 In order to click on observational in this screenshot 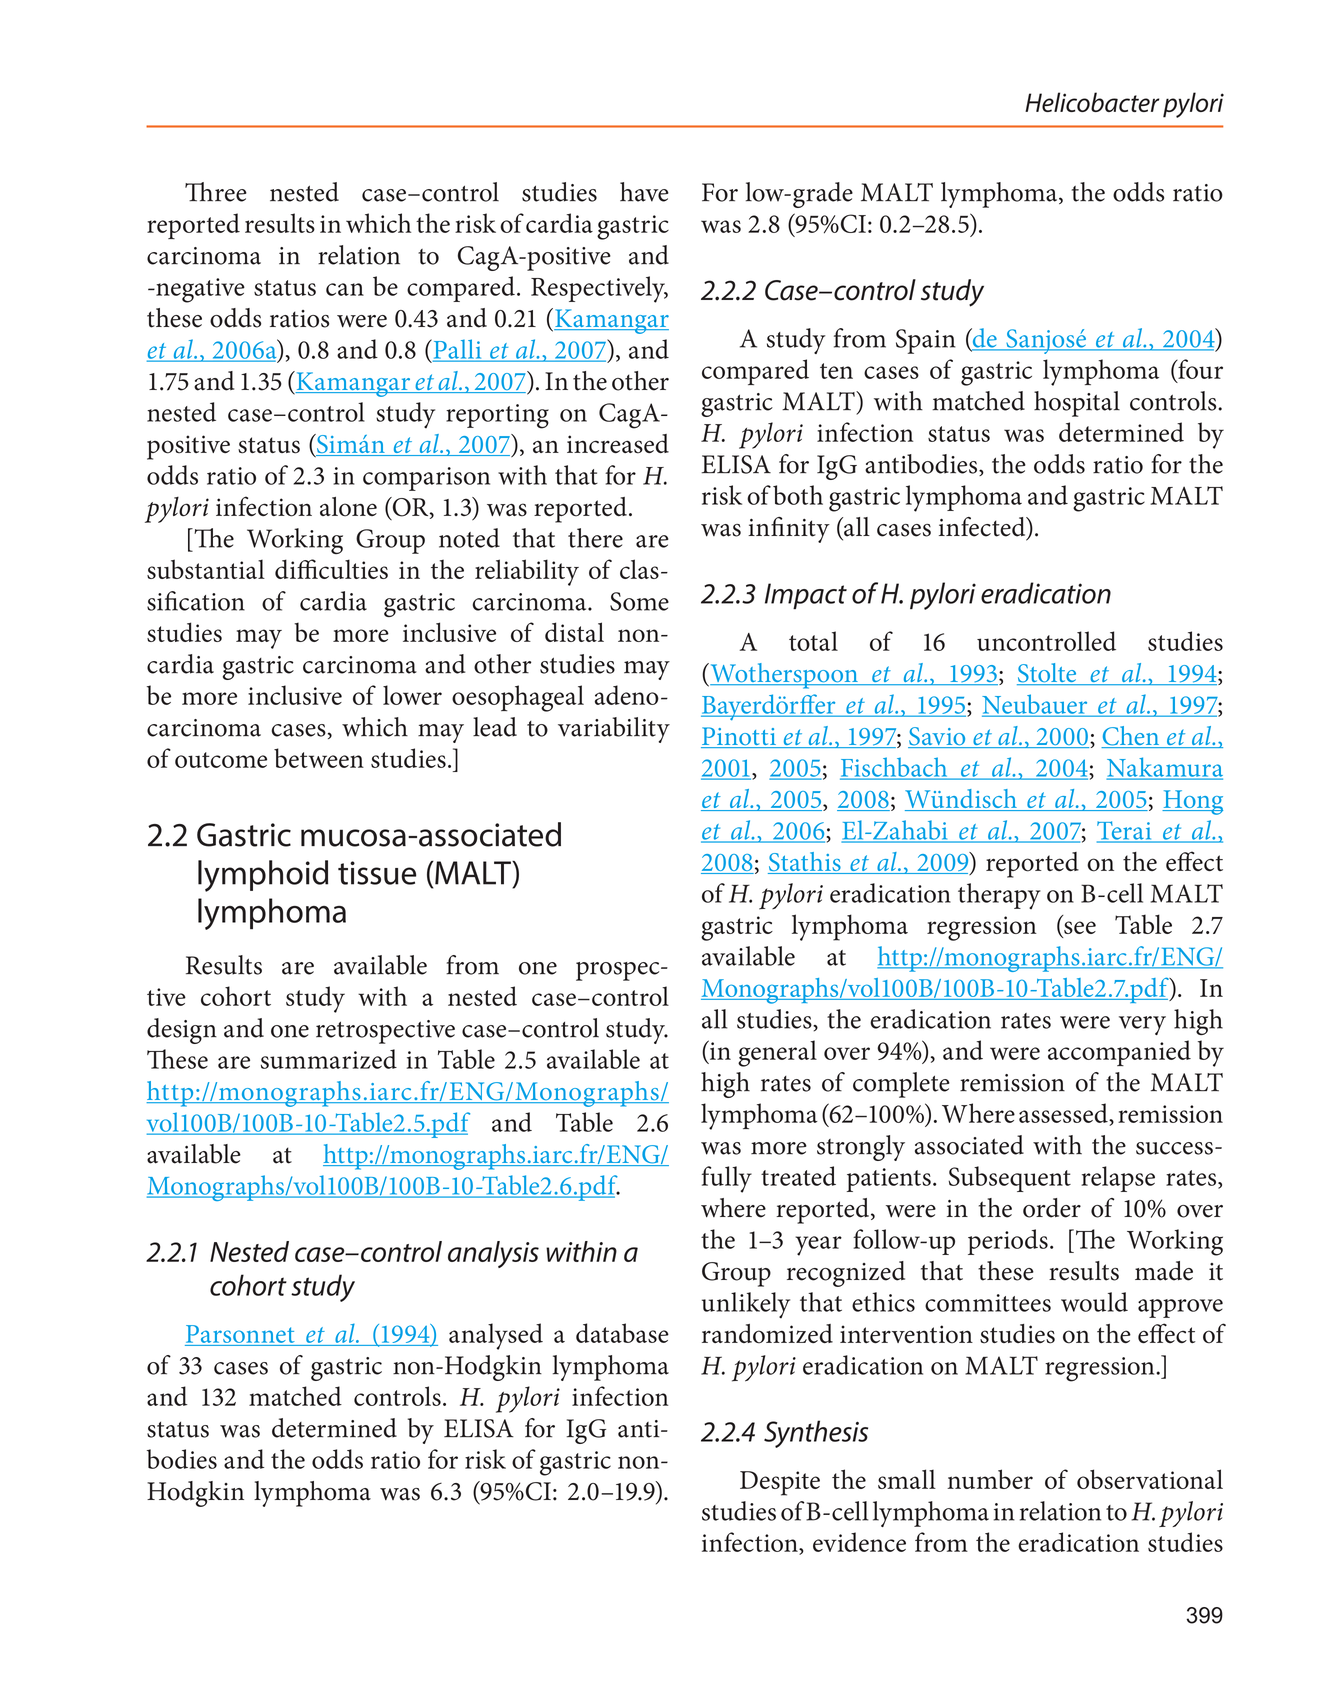, I will do `click(1150, 1479)`.
